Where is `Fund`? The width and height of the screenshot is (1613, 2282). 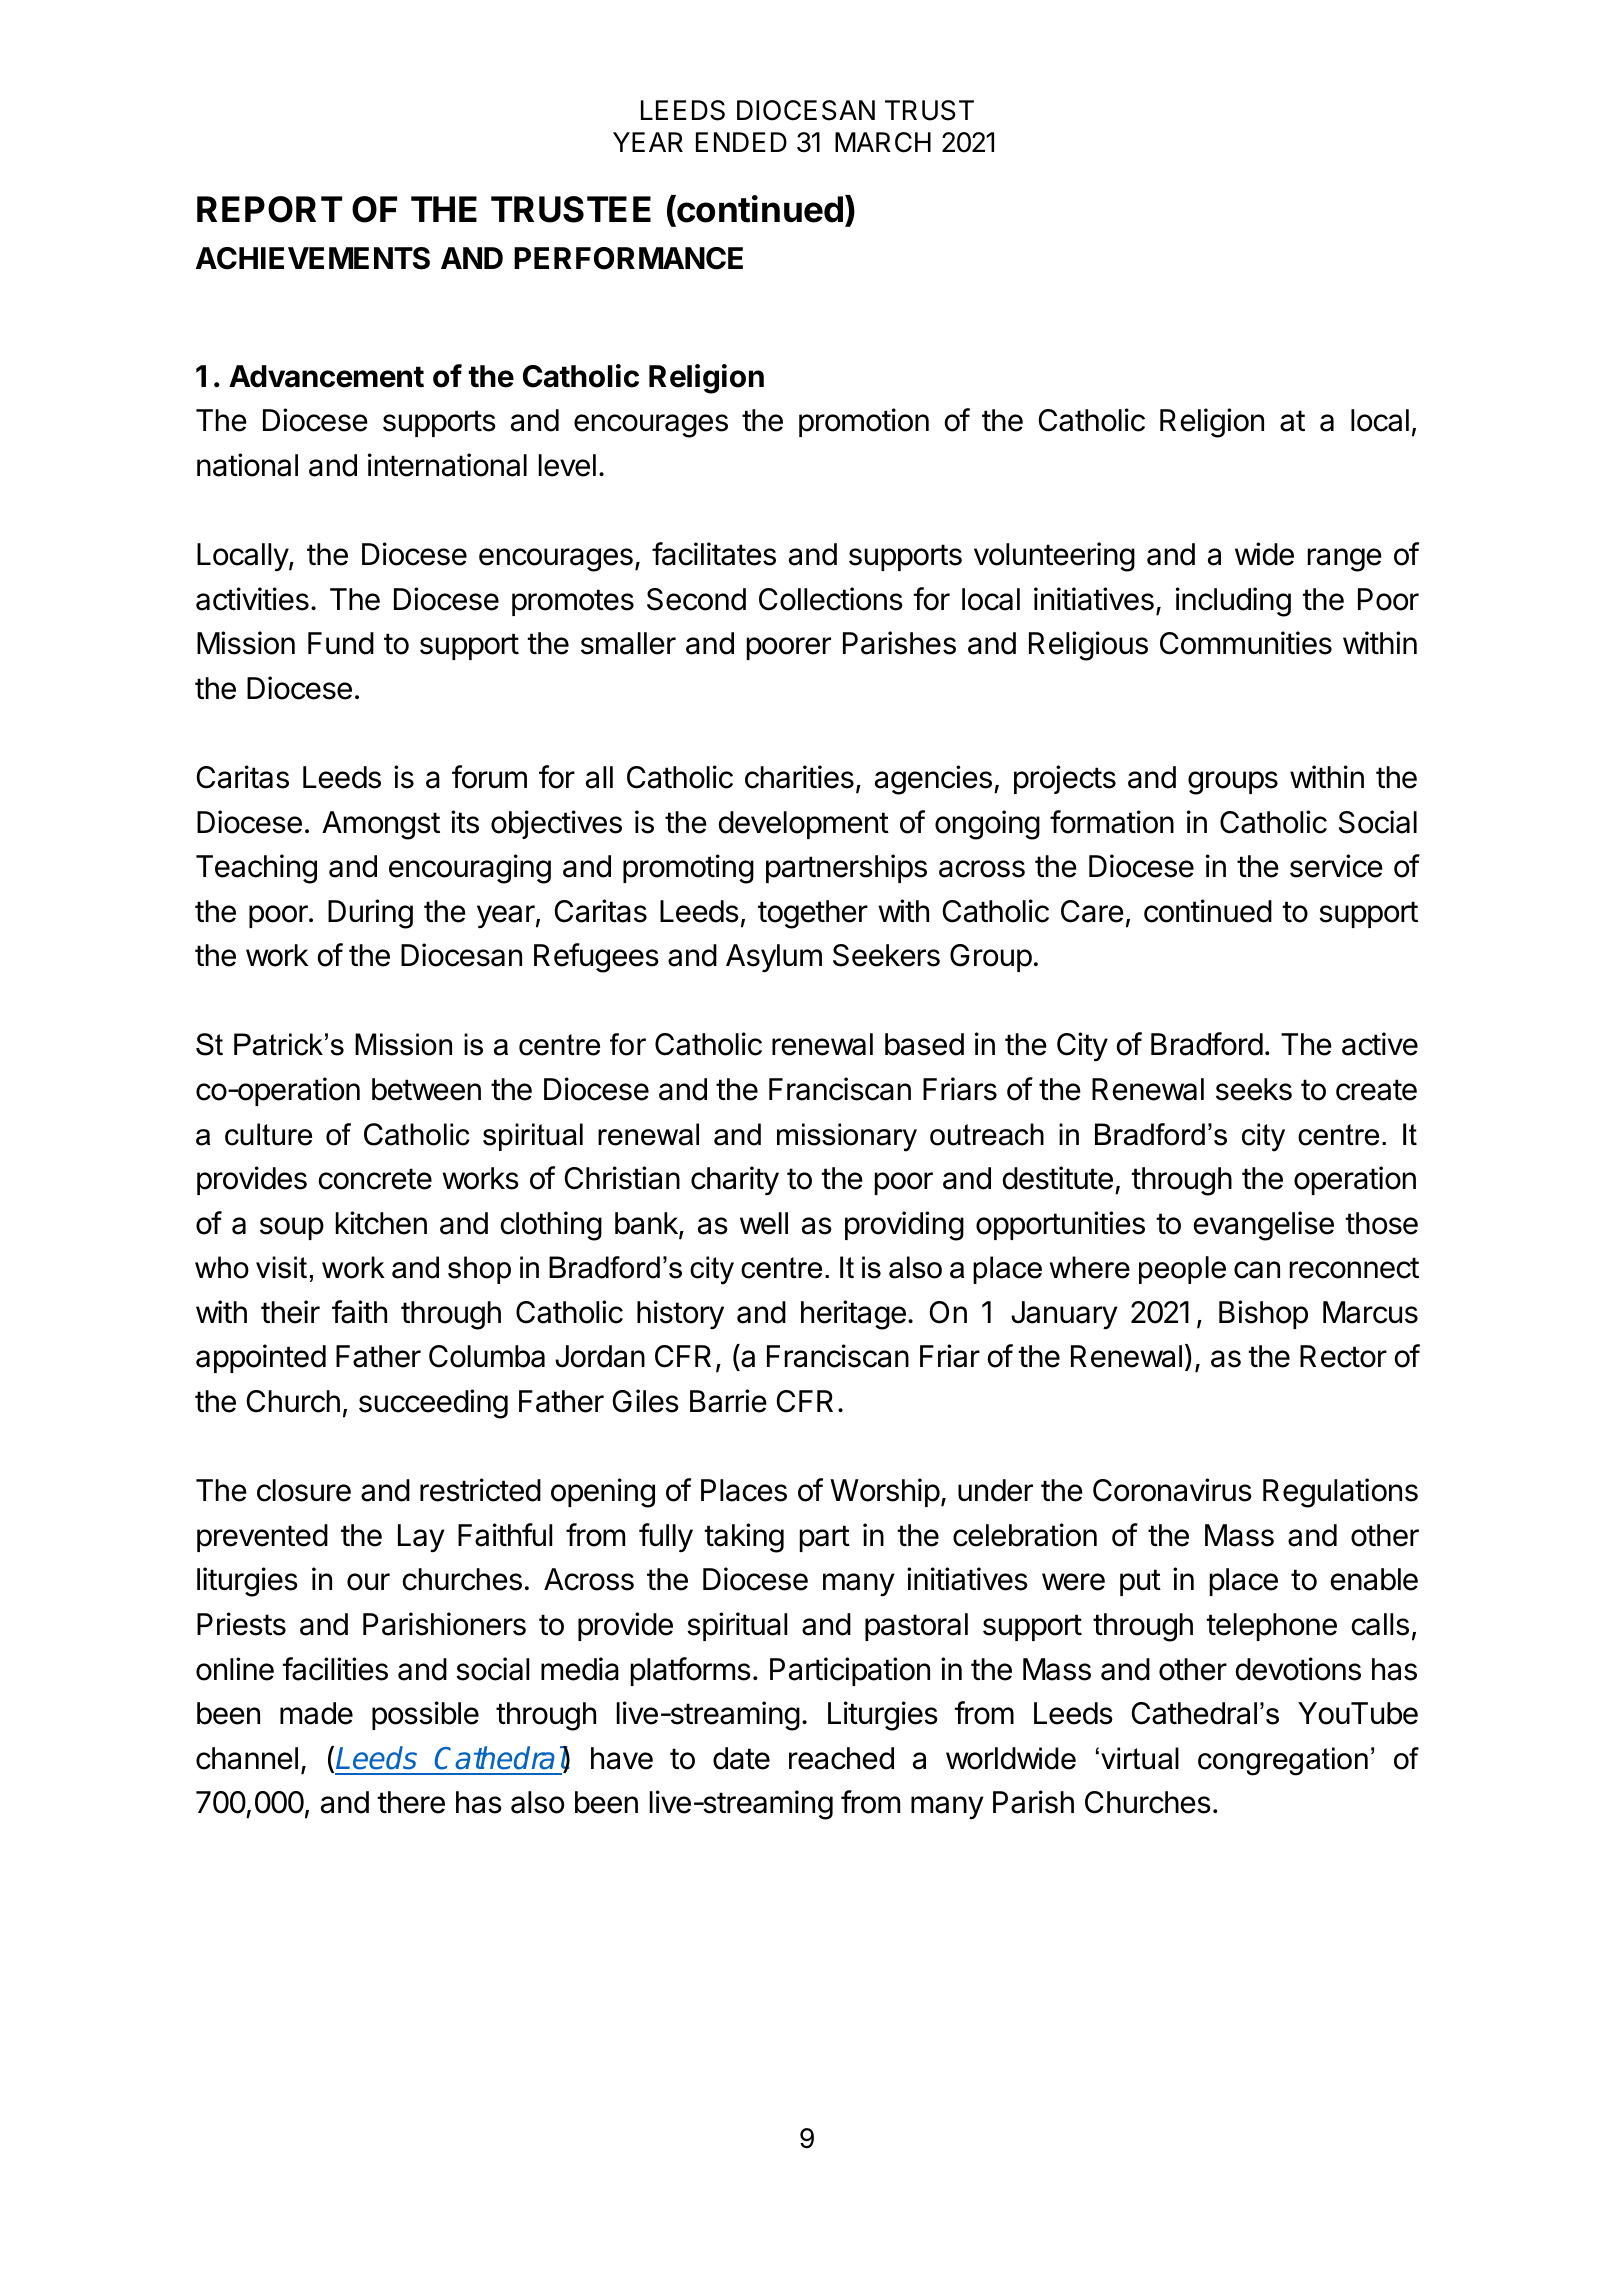 Fund is located at coordinates (341, 643).
